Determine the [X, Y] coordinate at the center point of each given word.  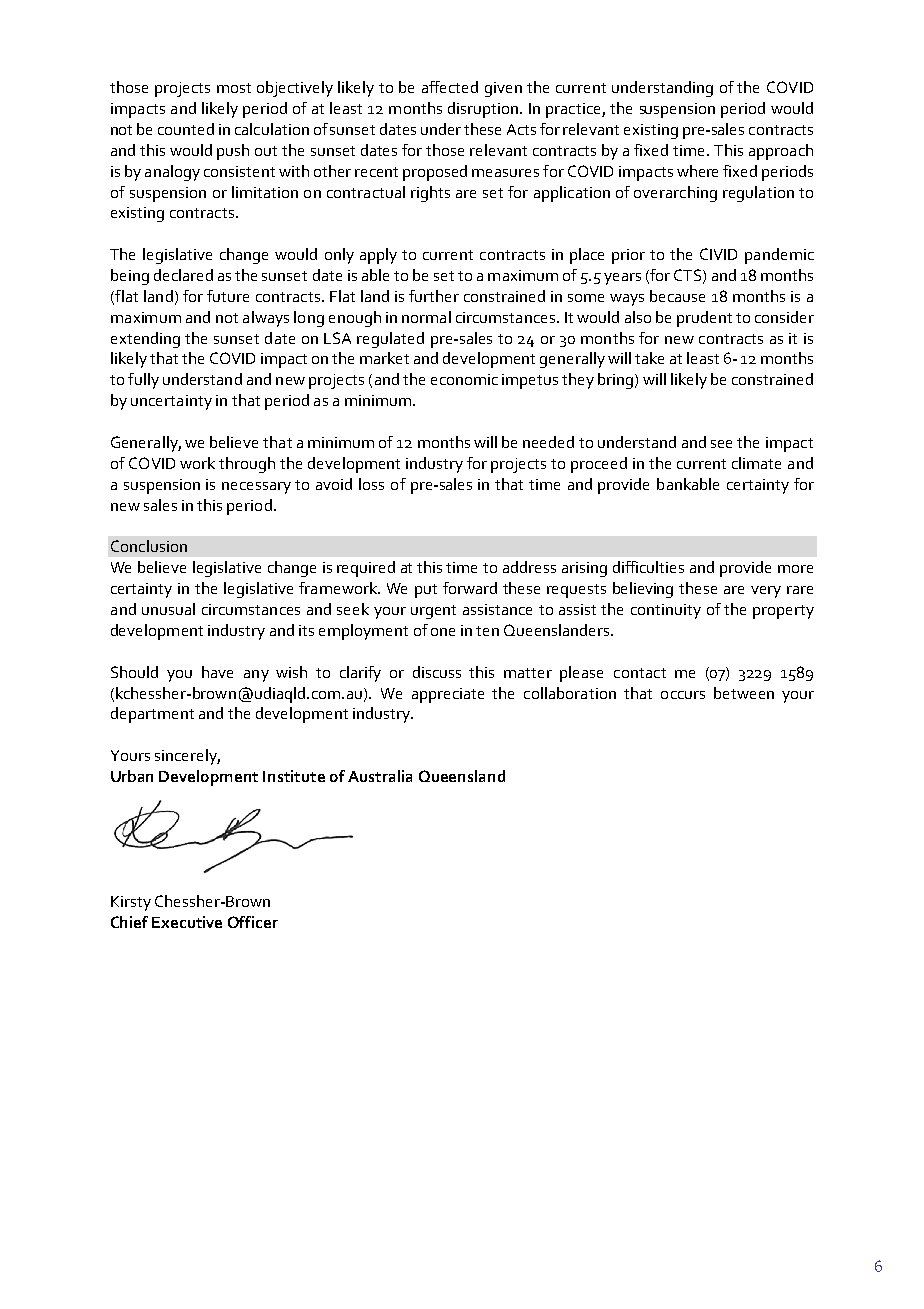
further [434, 296]
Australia [380, 776]
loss [371, 484]
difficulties [648, 567]
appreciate [448, 695]
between [744, 693]
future [228, 296]
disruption [483, 110]
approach [781, 152]
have [217, 672]
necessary [256, 488]
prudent [704, 319]
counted [186, 129]
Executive [187, 922]
